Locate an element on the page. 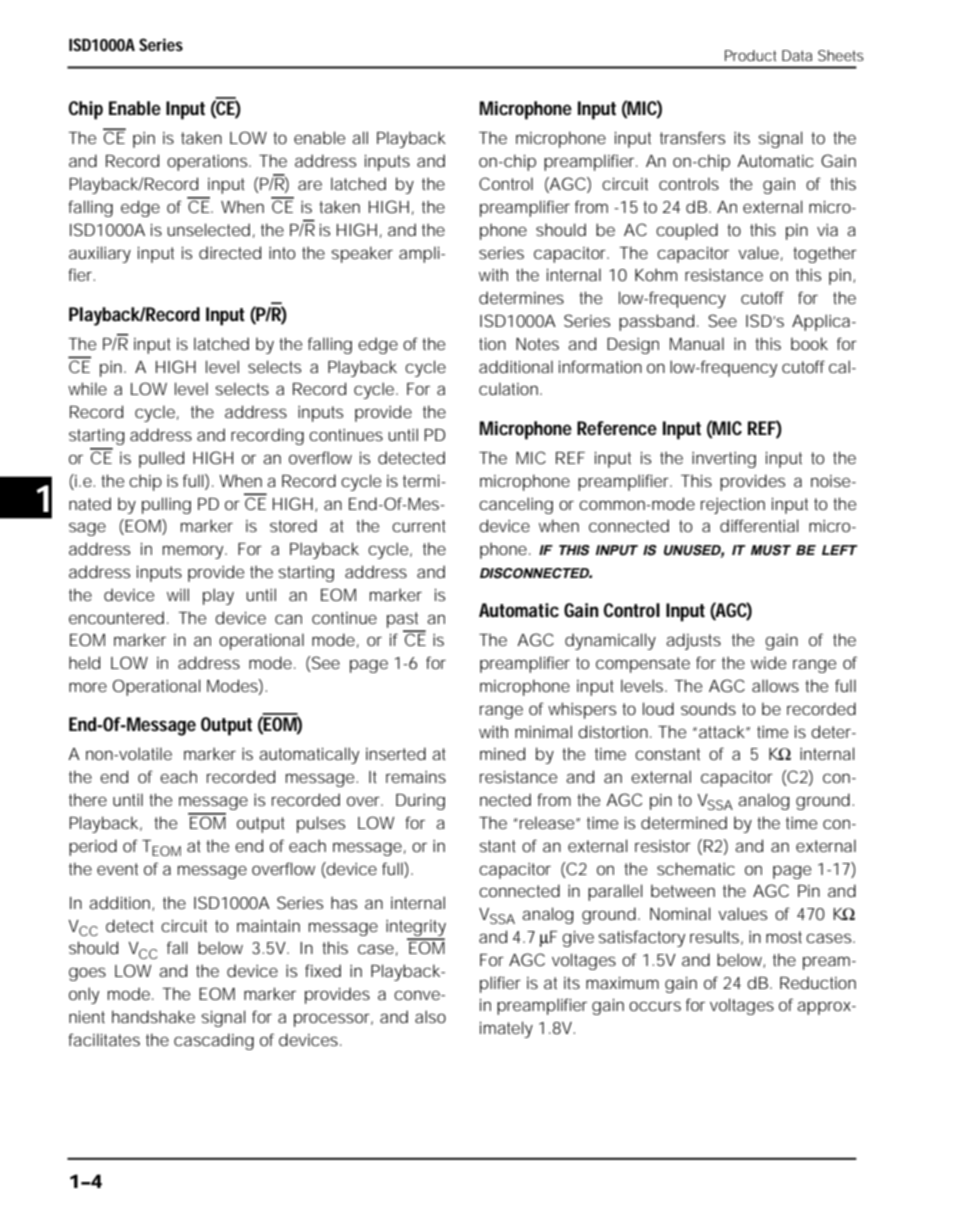  Product is located at coordinates (751, 55).
